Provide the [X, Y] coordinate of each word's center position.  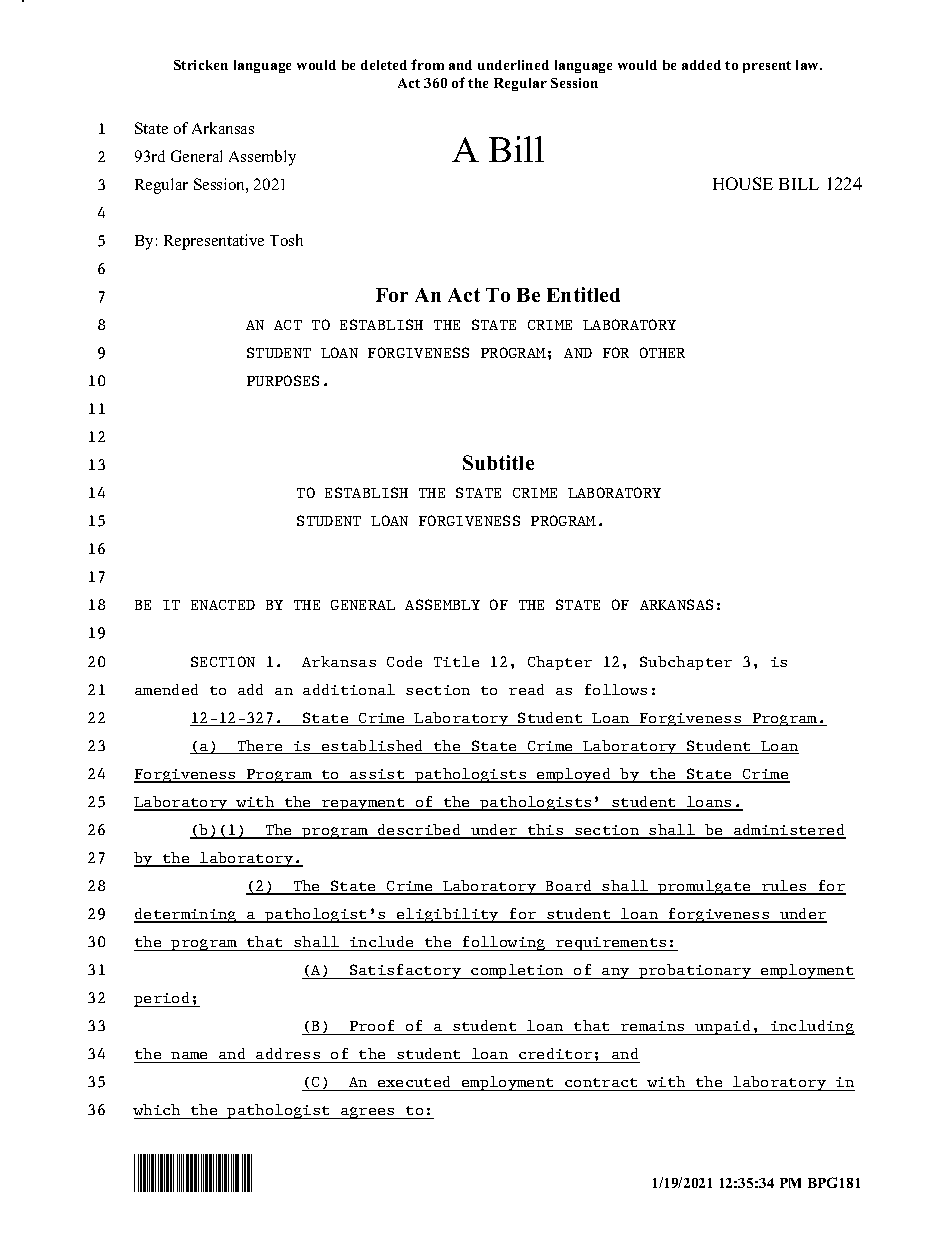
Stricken [201, 65]
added [701, 65]
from [427, 64]
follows [616, 689]
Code [404, 661]
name [189, 1055]
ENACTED [223, 605]
